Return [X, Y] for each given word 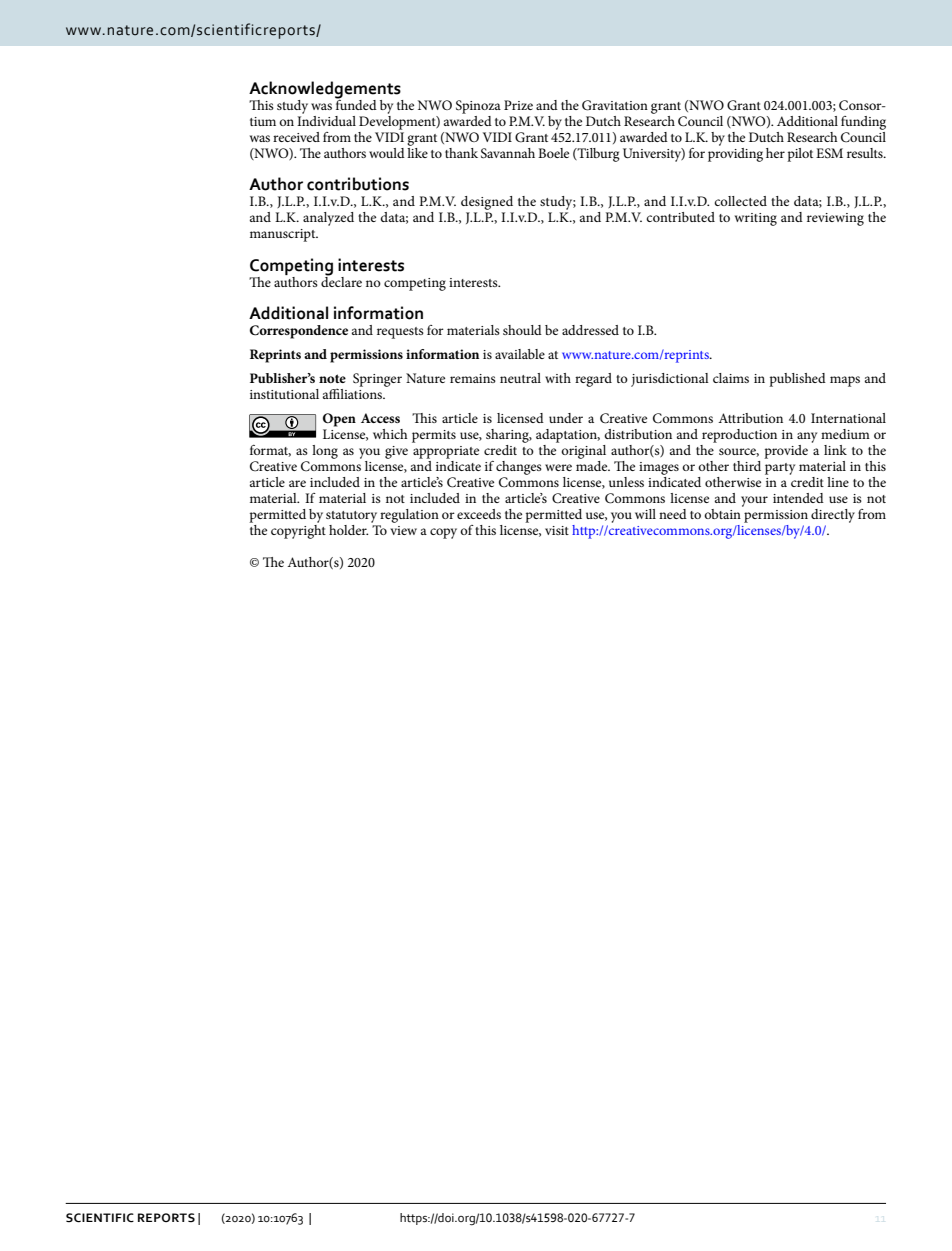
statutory [351, 517]
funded [356, 103]
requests [400, 333]
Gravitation [615, 105]
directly [833, 516]
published [797, 380]
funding [863, 123]
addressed [590, 330]
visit [557, 530]
